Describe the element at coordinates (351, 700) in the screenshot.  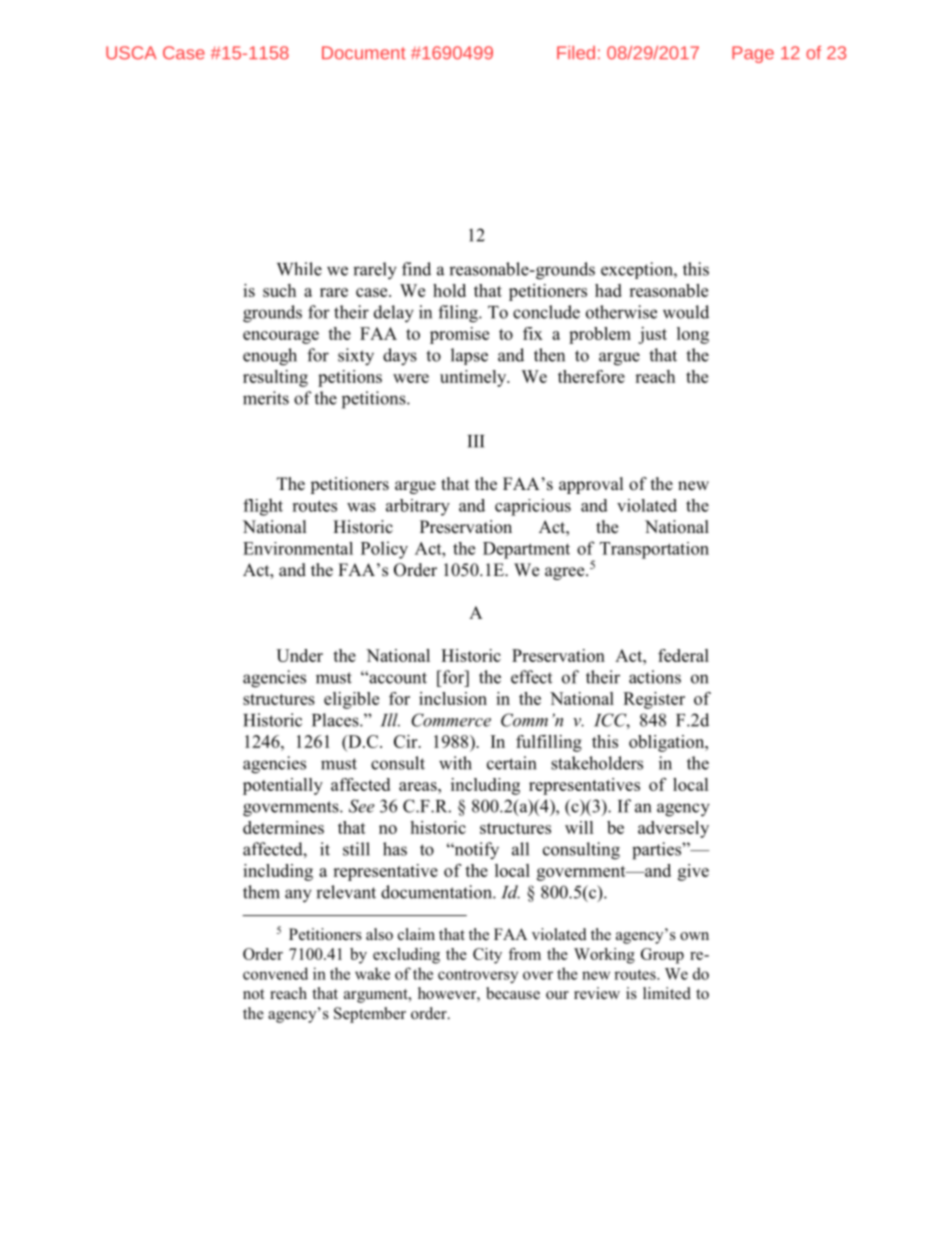
I see `eligible` at that location.
